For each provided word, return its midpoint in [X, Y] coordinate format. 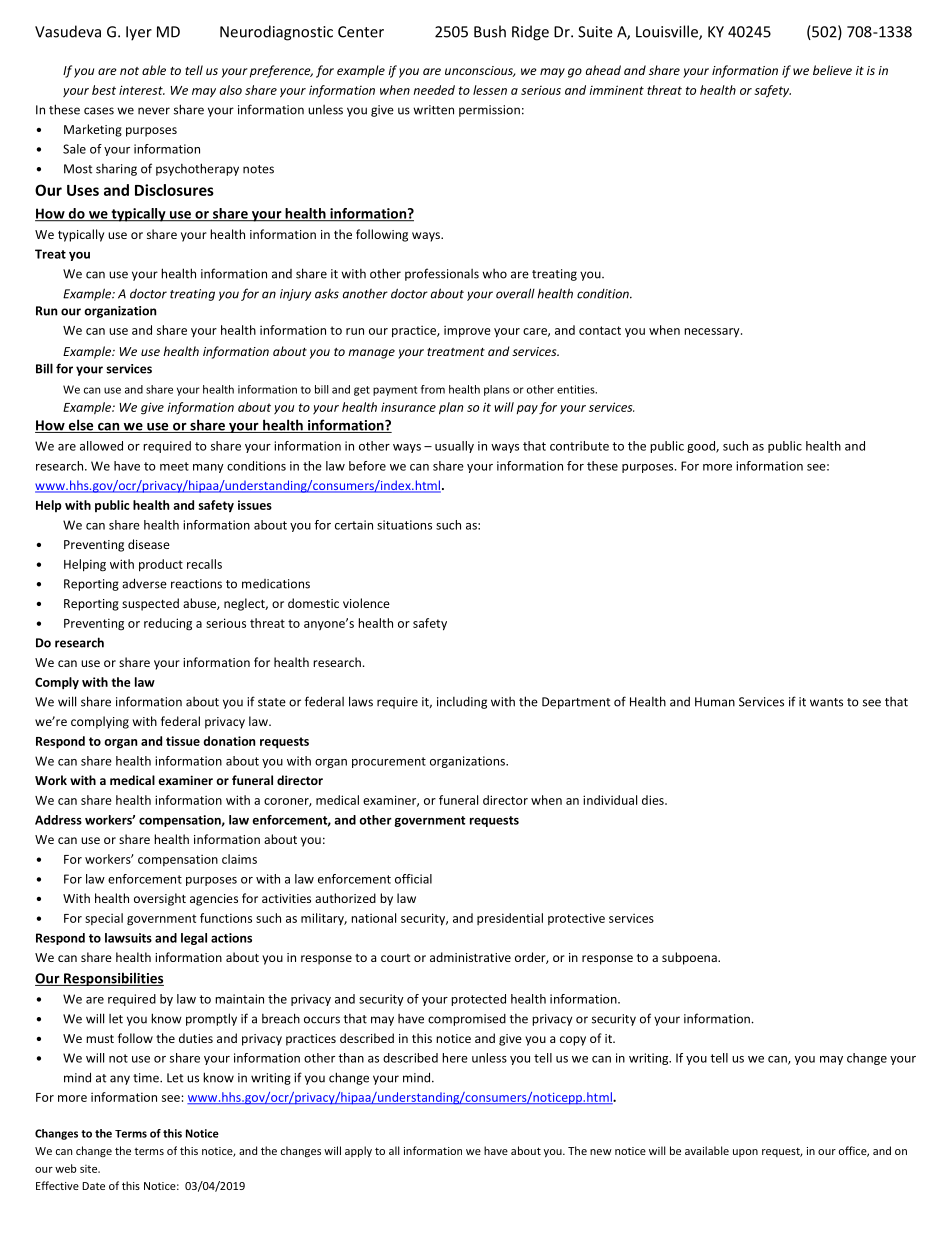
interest [142, 90]
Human [715, 702]
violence [366, 603]
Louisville [668, 32]
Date [93, 1186]
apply [358, 1151]
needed [434, 90]
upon [745, 1153]
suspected [150, 604]
